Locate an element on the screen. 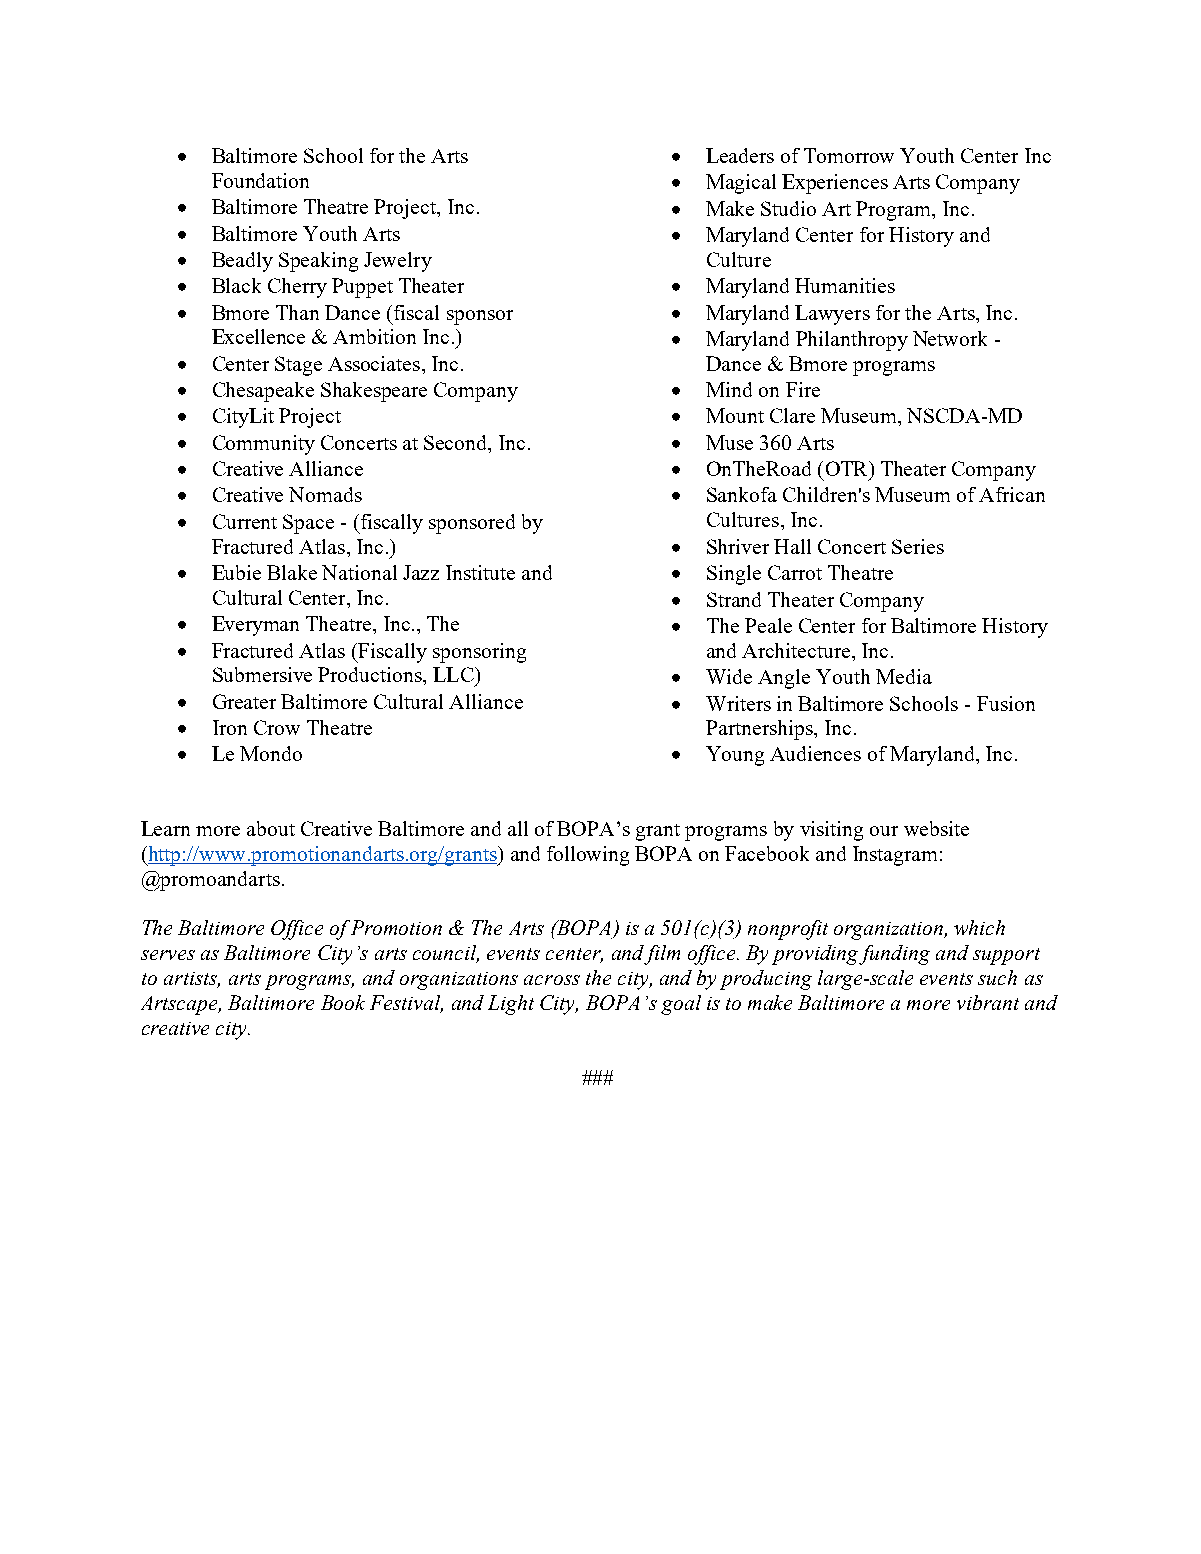 The height and width of the screenshot is (1554, 1201). Series is located at coordinates (918, 546).
